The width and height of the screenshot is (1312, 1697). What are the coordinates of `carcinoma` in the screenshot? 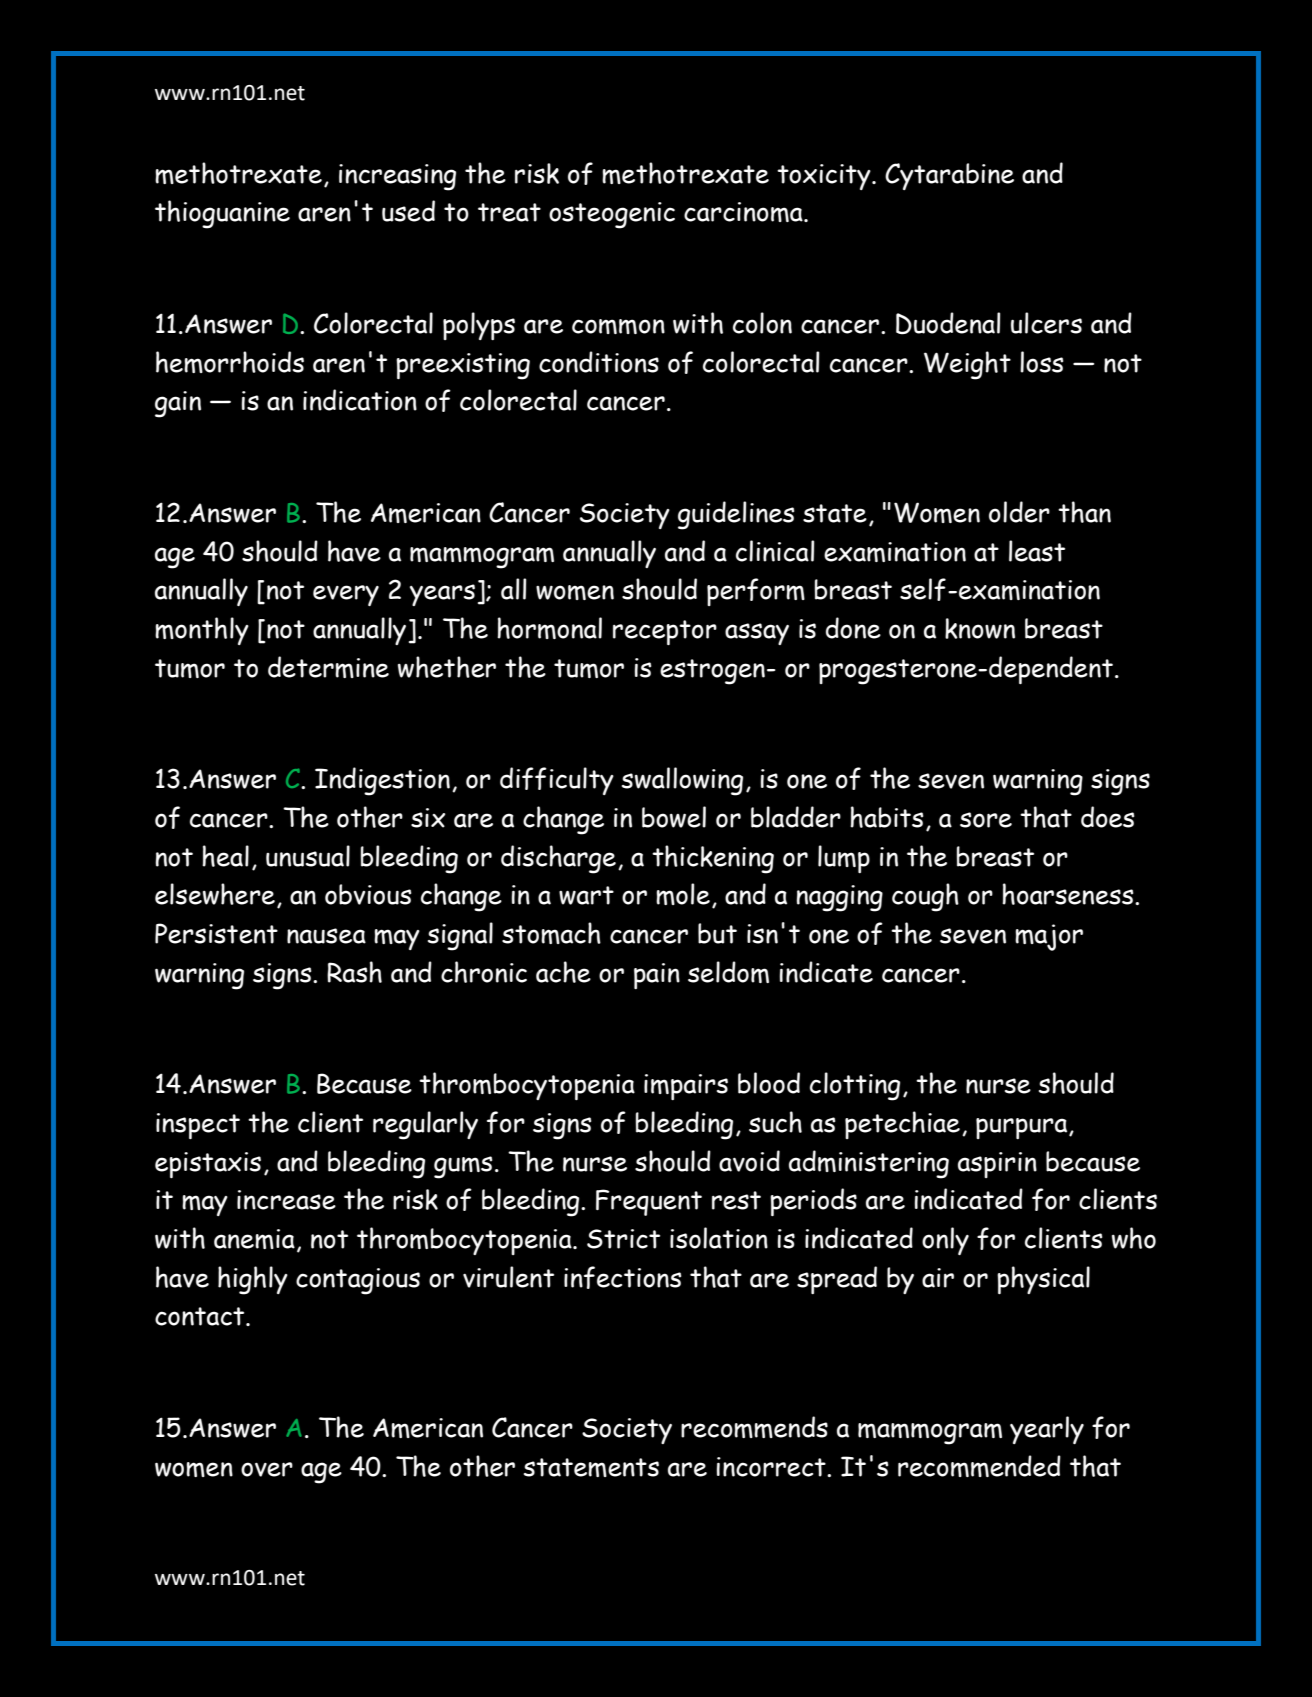 It's located at (744, 212).
